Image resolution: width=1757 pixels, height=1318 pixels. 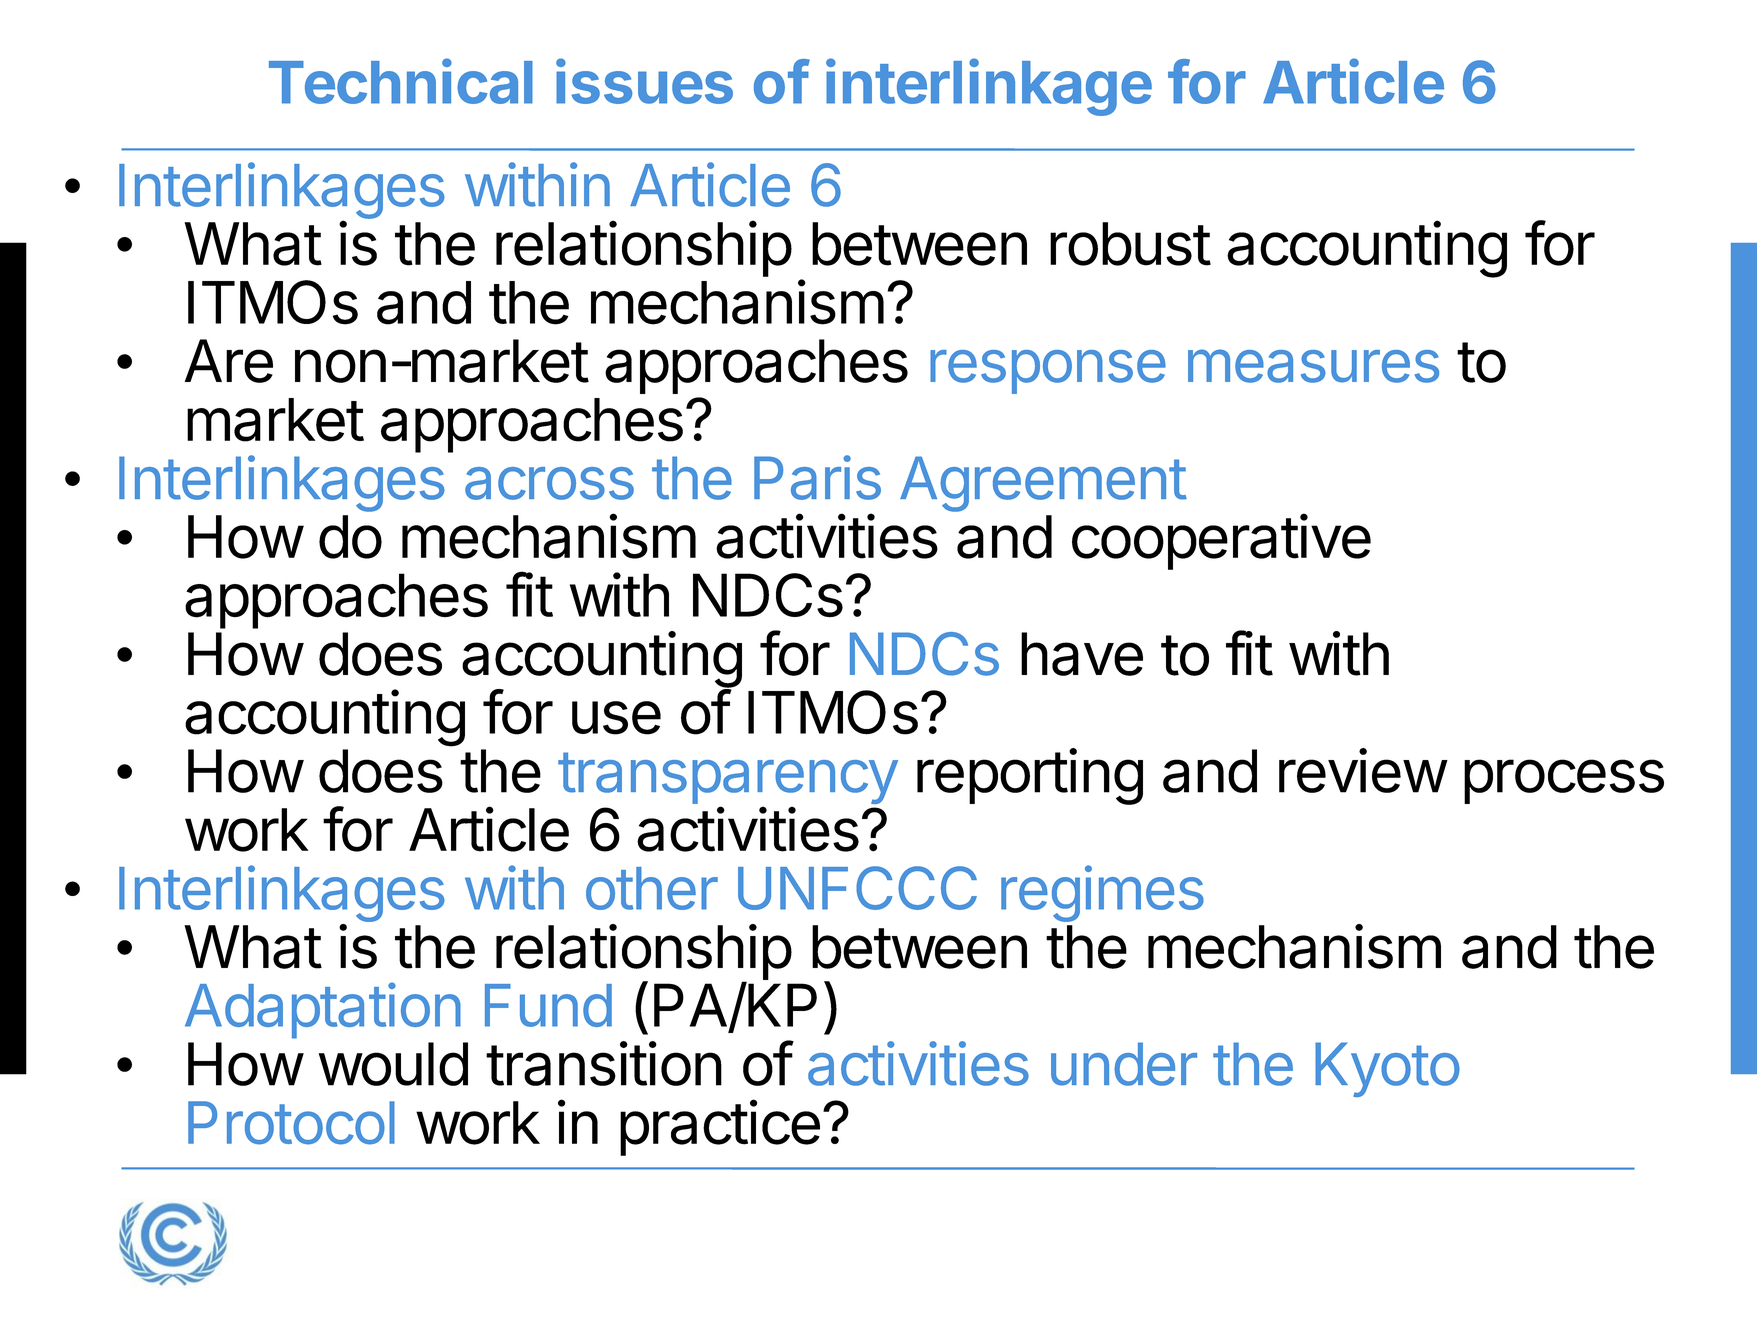 What do you see at coordinates (1082, 654) in the screenshot?
I see `have` at bounding box center [1082, 654].
